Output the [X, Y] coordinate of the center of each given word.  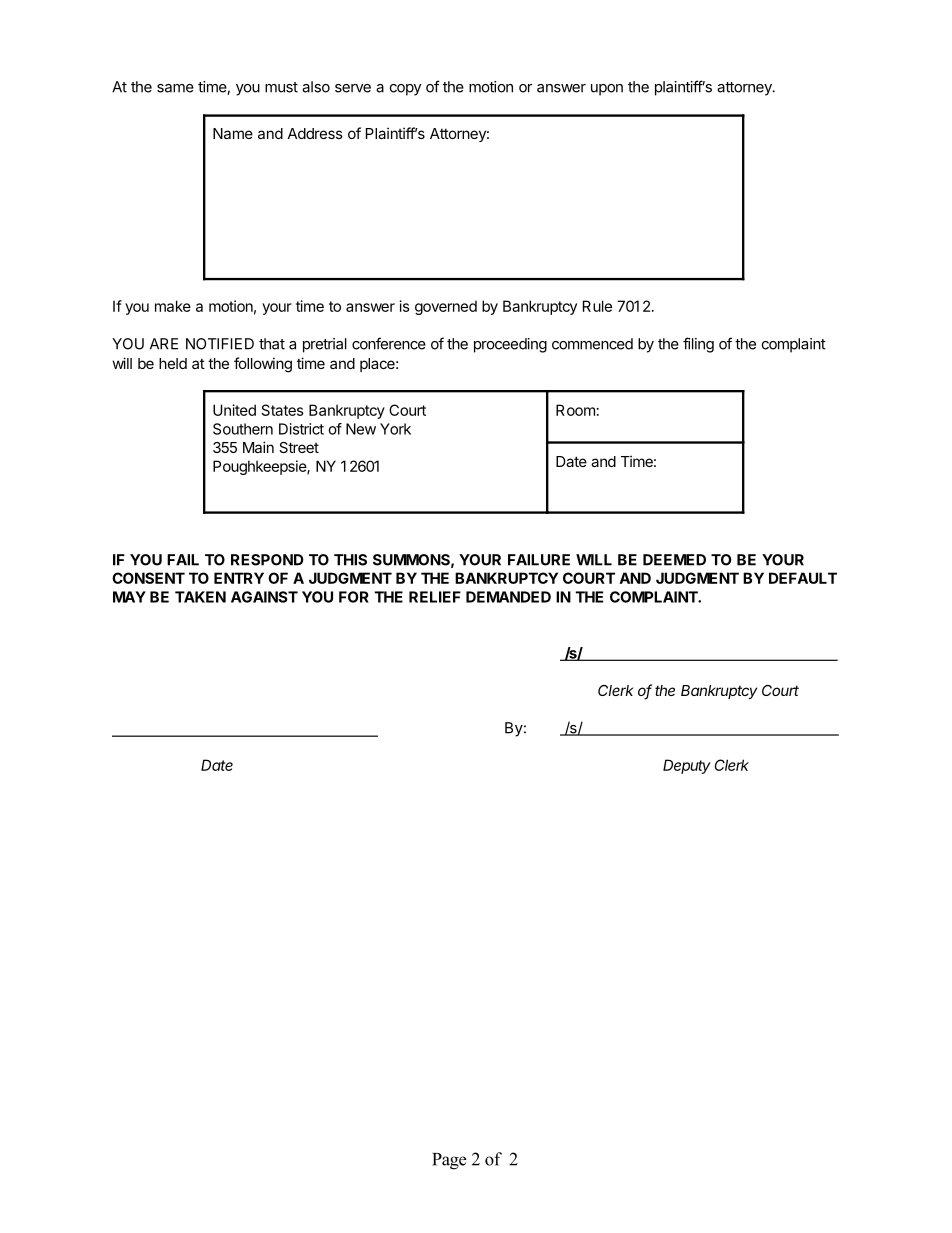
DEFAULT [803, 578]
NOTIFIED [220, 344]
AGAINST [264, 597]
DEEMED [674, 560]
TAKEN [200, 597]
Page [449, 1161]
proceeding [510, 345]
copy [405, 90]
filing [698, 345]
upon [607, 90]
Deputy [687, 766]
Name [233, 133]
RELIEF [435, 597]
